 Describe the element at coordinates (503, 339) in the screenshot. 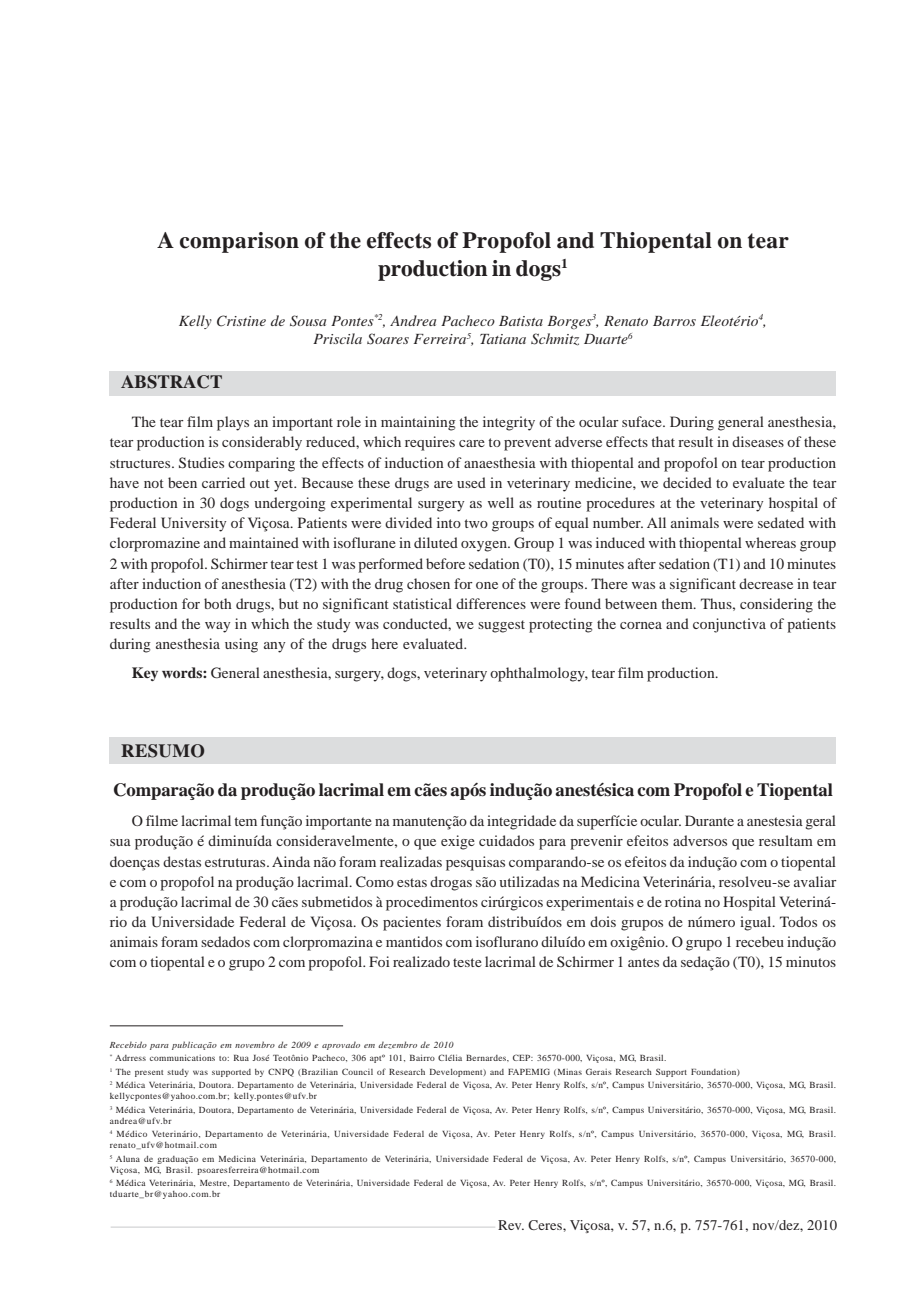

I see `Tatiana` at that location.
